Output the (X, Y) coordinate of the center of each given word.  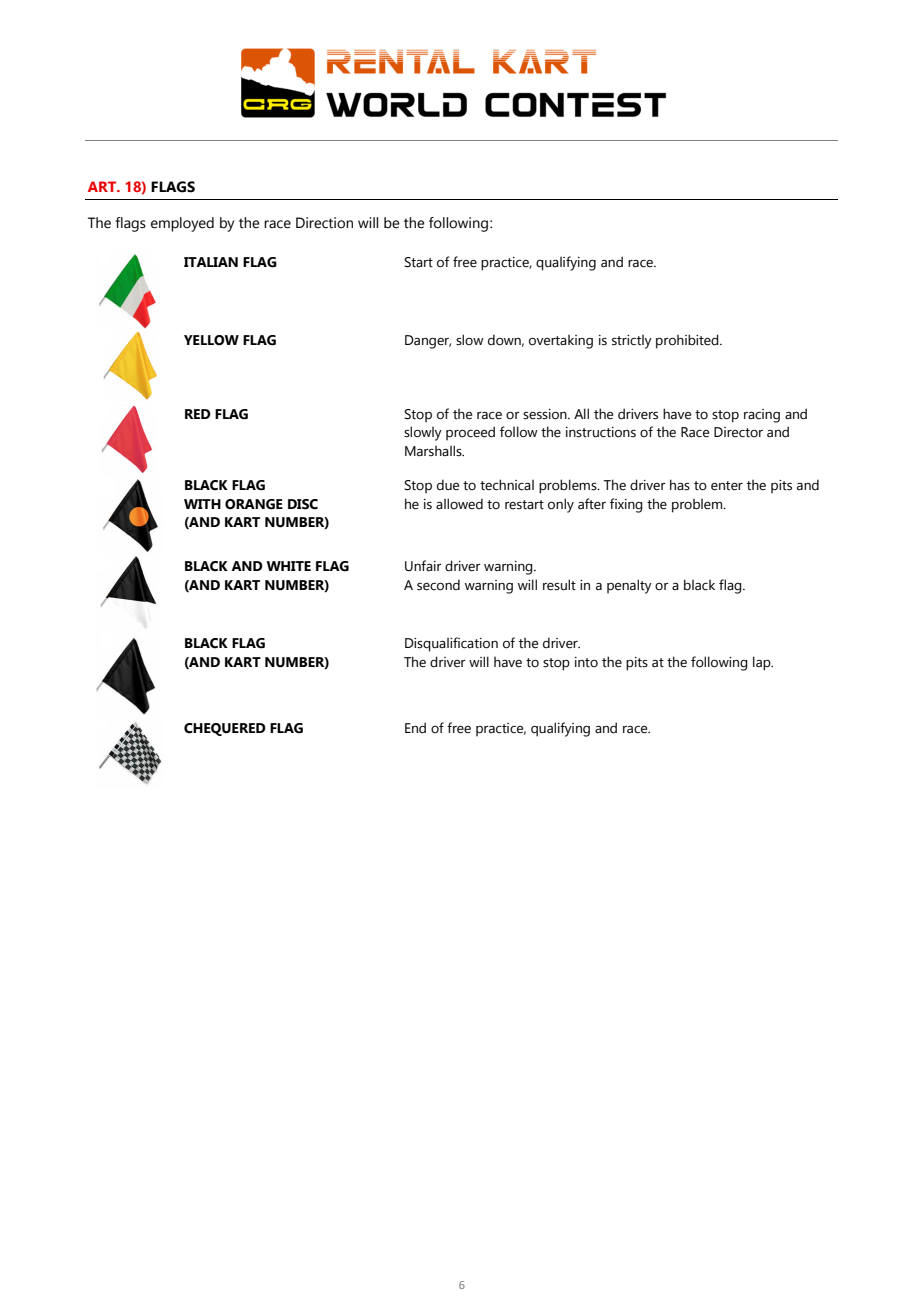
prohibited (688, 341)
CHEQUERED (225, 729)
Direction (324, 223)
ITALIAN (211, 262)
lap (763, 663)
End (415, 728)
